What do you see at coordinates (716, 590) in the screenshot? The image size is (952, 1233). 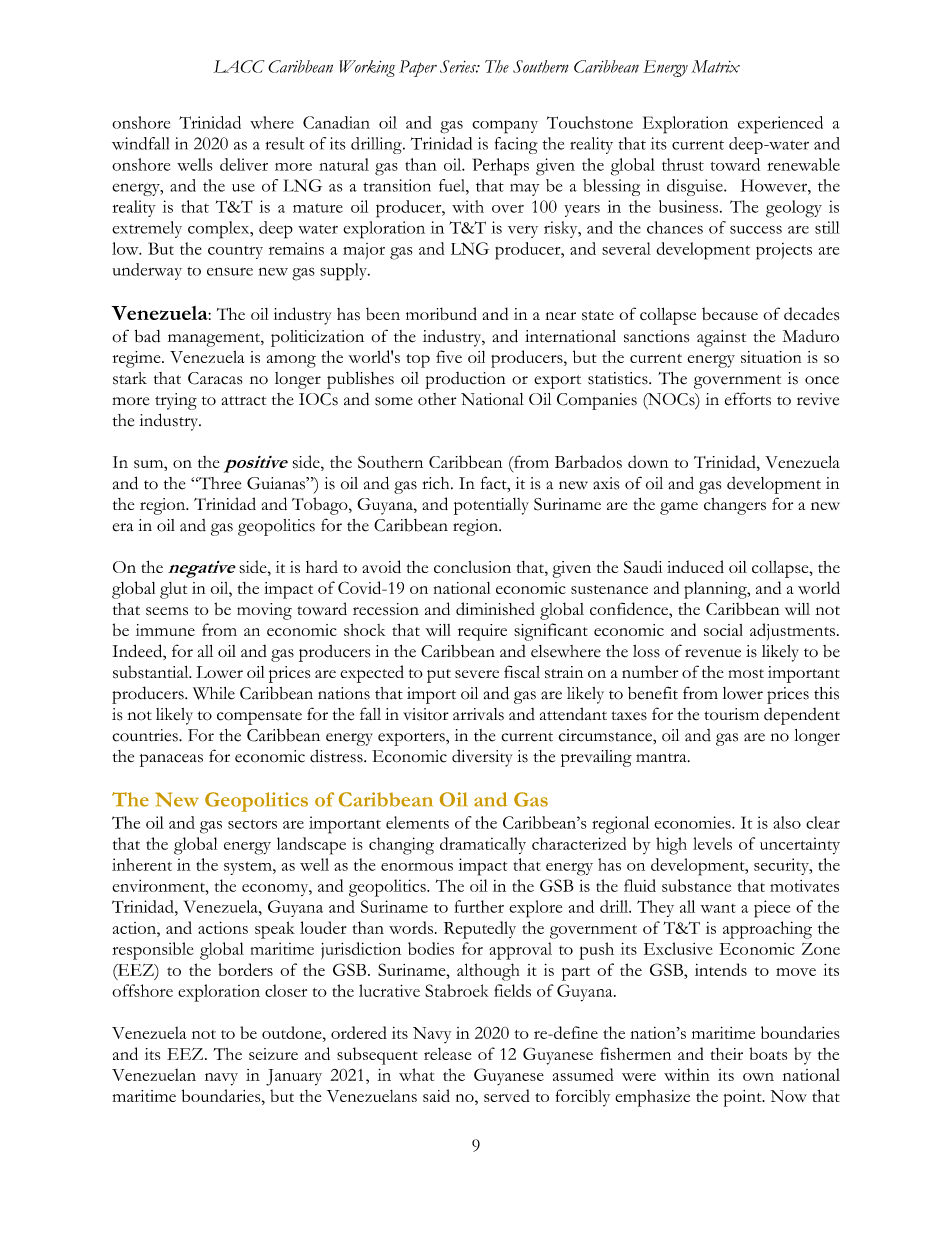 I see `planning` at bounding box center [716, 590].
